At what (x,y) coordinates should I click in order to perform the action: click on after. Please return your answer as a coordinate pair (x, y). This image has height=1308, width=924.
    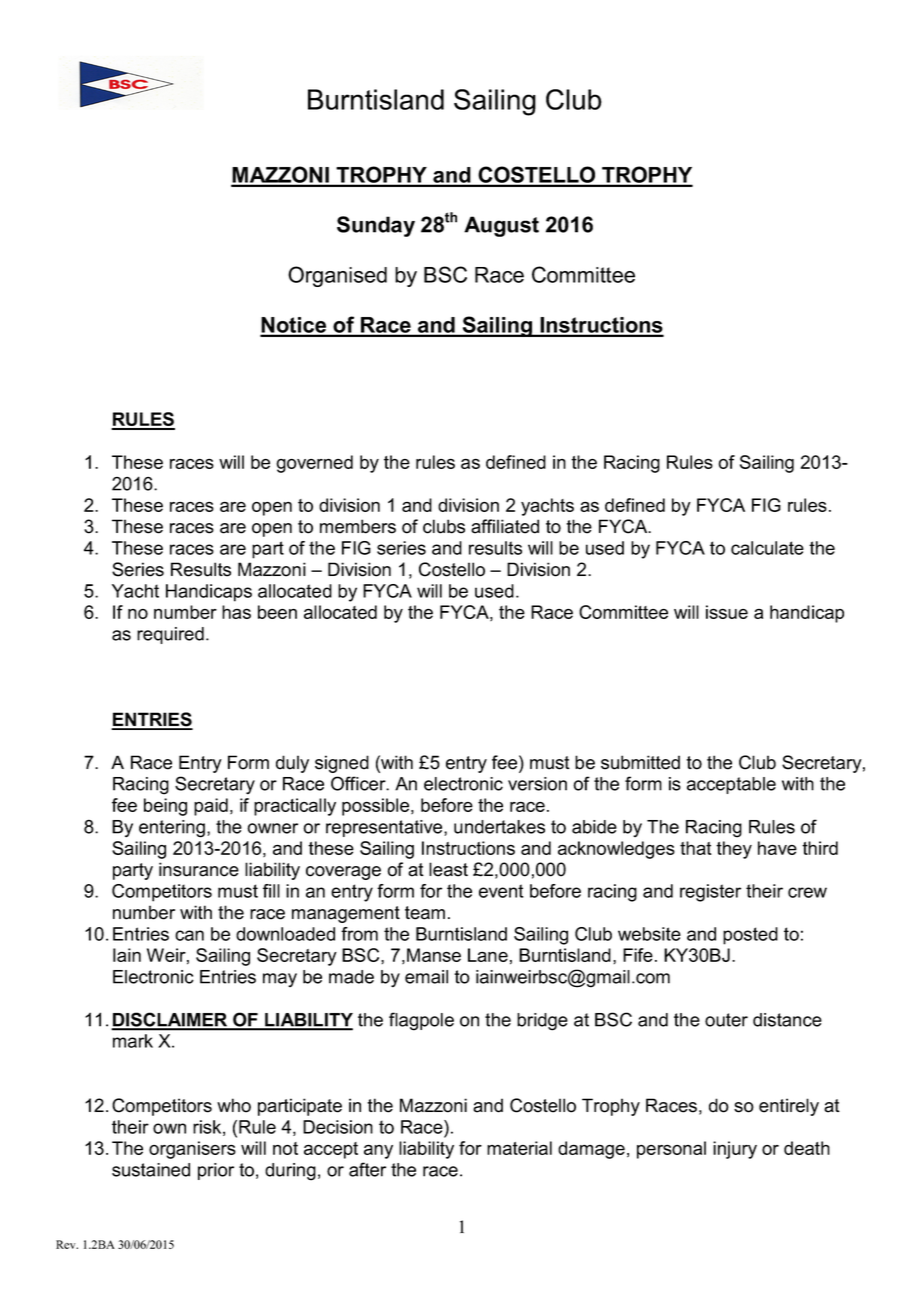
    Looking at the image, I should click on (367, 1169).
